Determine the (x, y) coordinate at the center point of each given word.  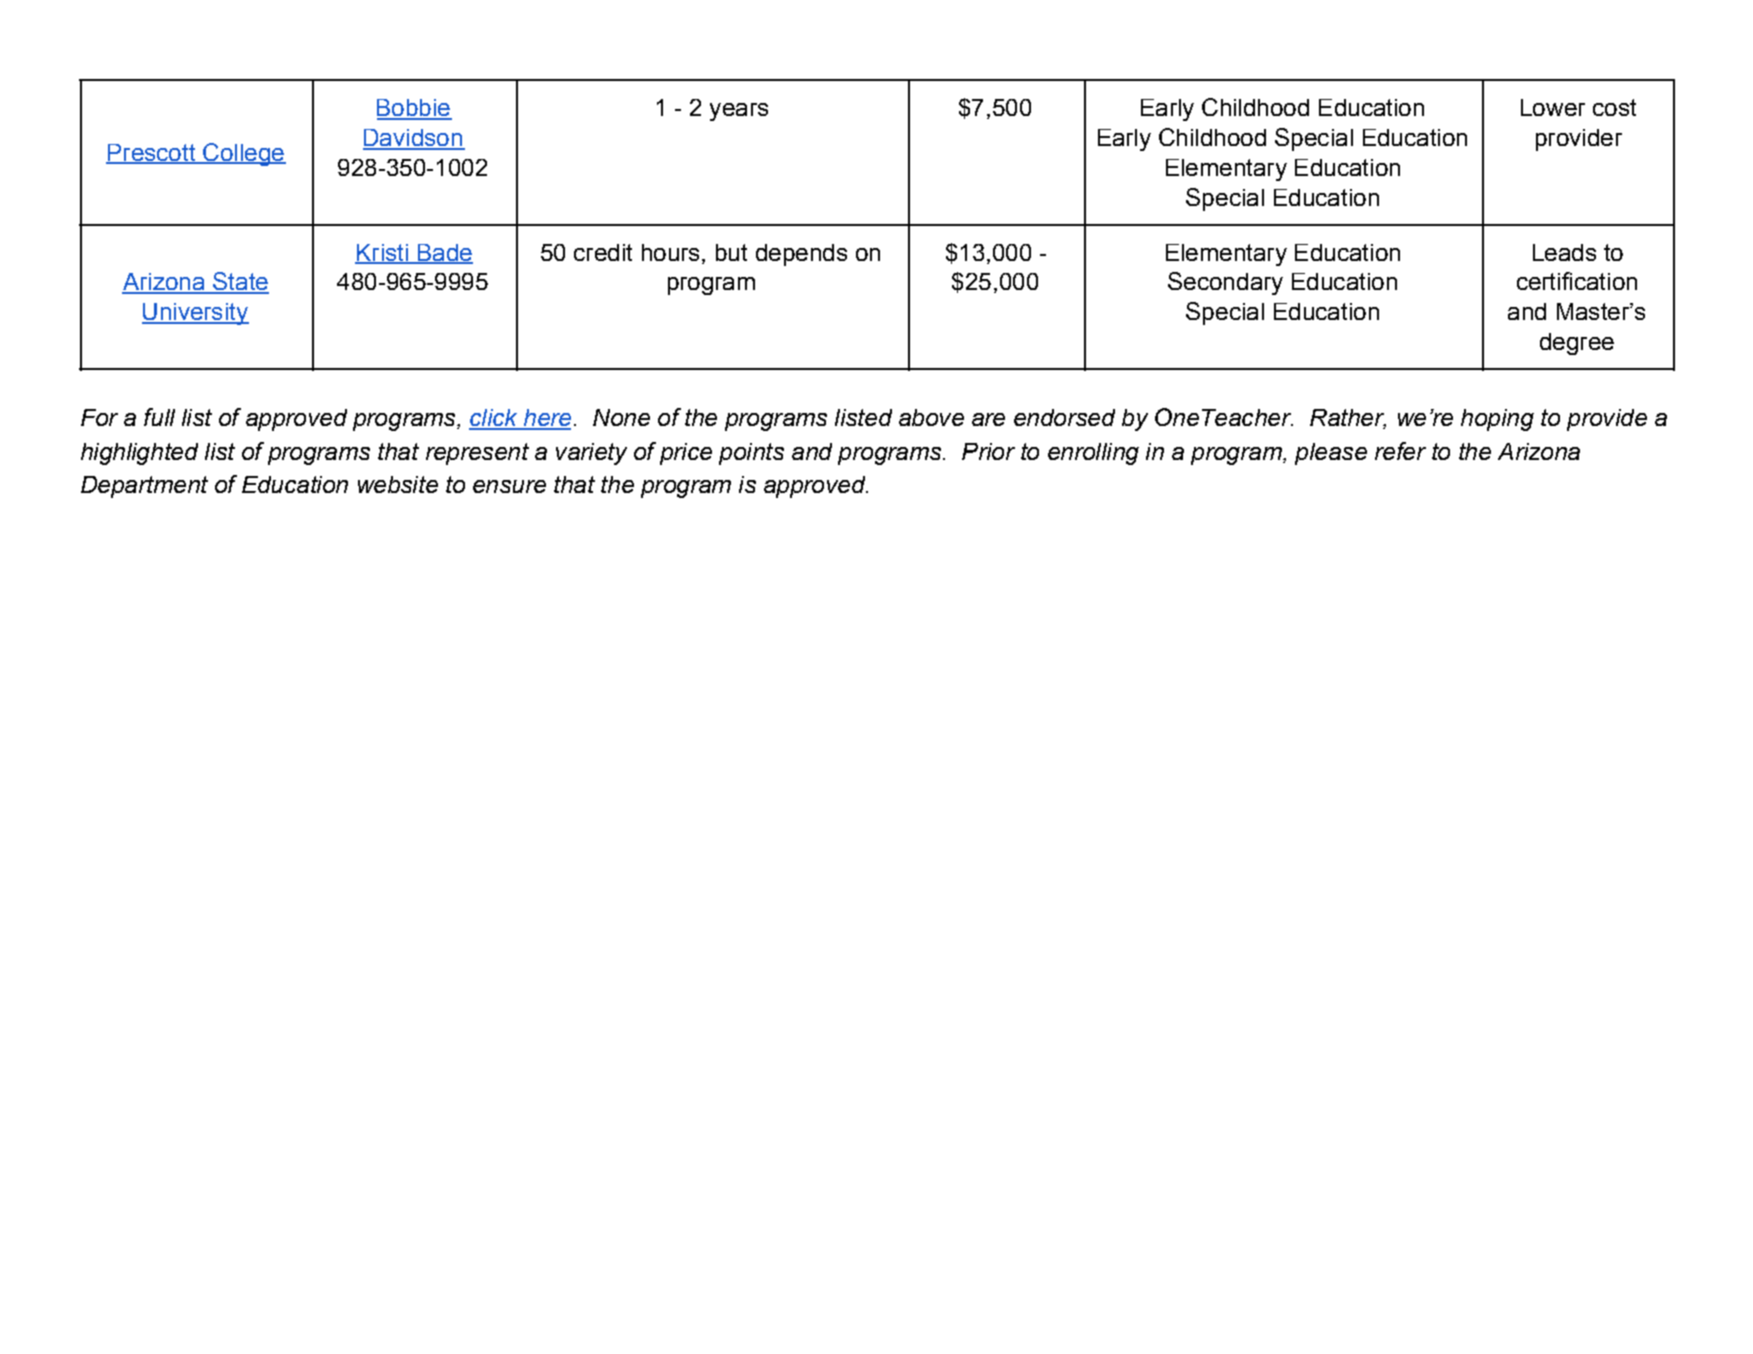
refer (1400, 451)
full (159, 417)
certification (1577, 281)
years (739, 112)
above (931, 417)
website (398, 484)
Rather (1348, 419)
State (240, 282)
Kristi (382, 253)
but (731, 252)
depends (801, 255)
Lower (1553, 107)
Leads (1564, 252)
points (751, 454)
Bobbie (414, 109)
